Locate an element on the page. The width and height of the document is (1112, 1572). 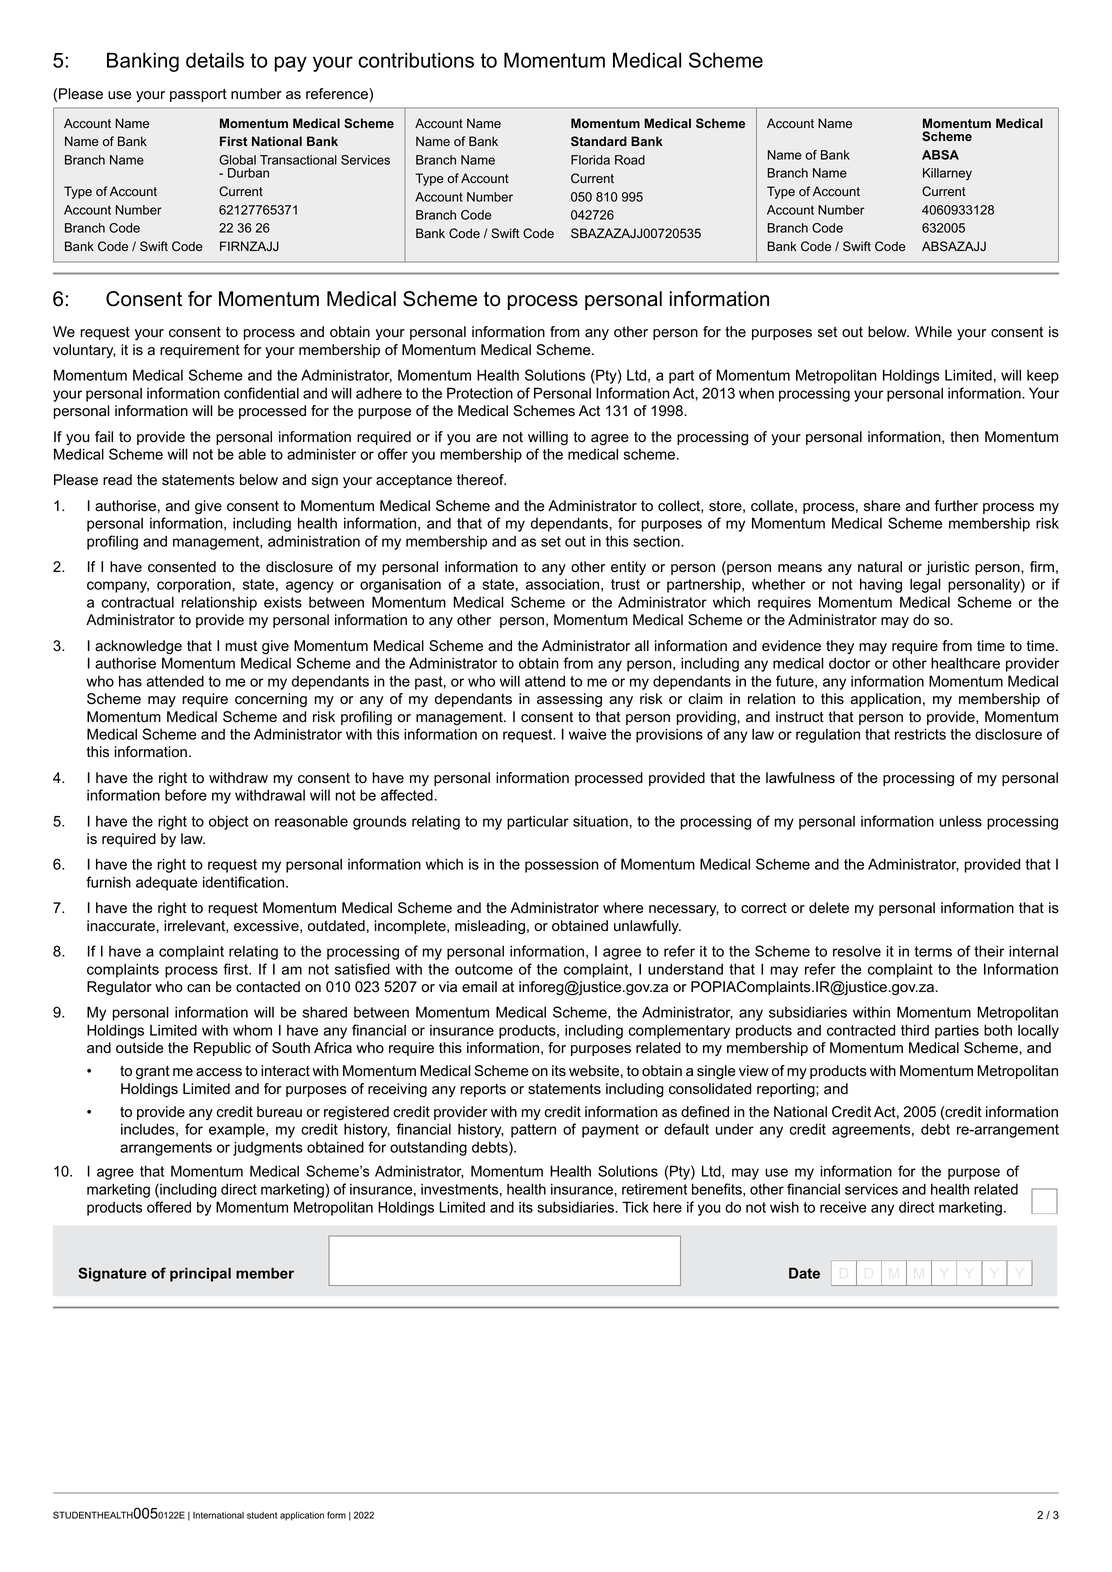
Protection is located at coordinates (480, 393).
